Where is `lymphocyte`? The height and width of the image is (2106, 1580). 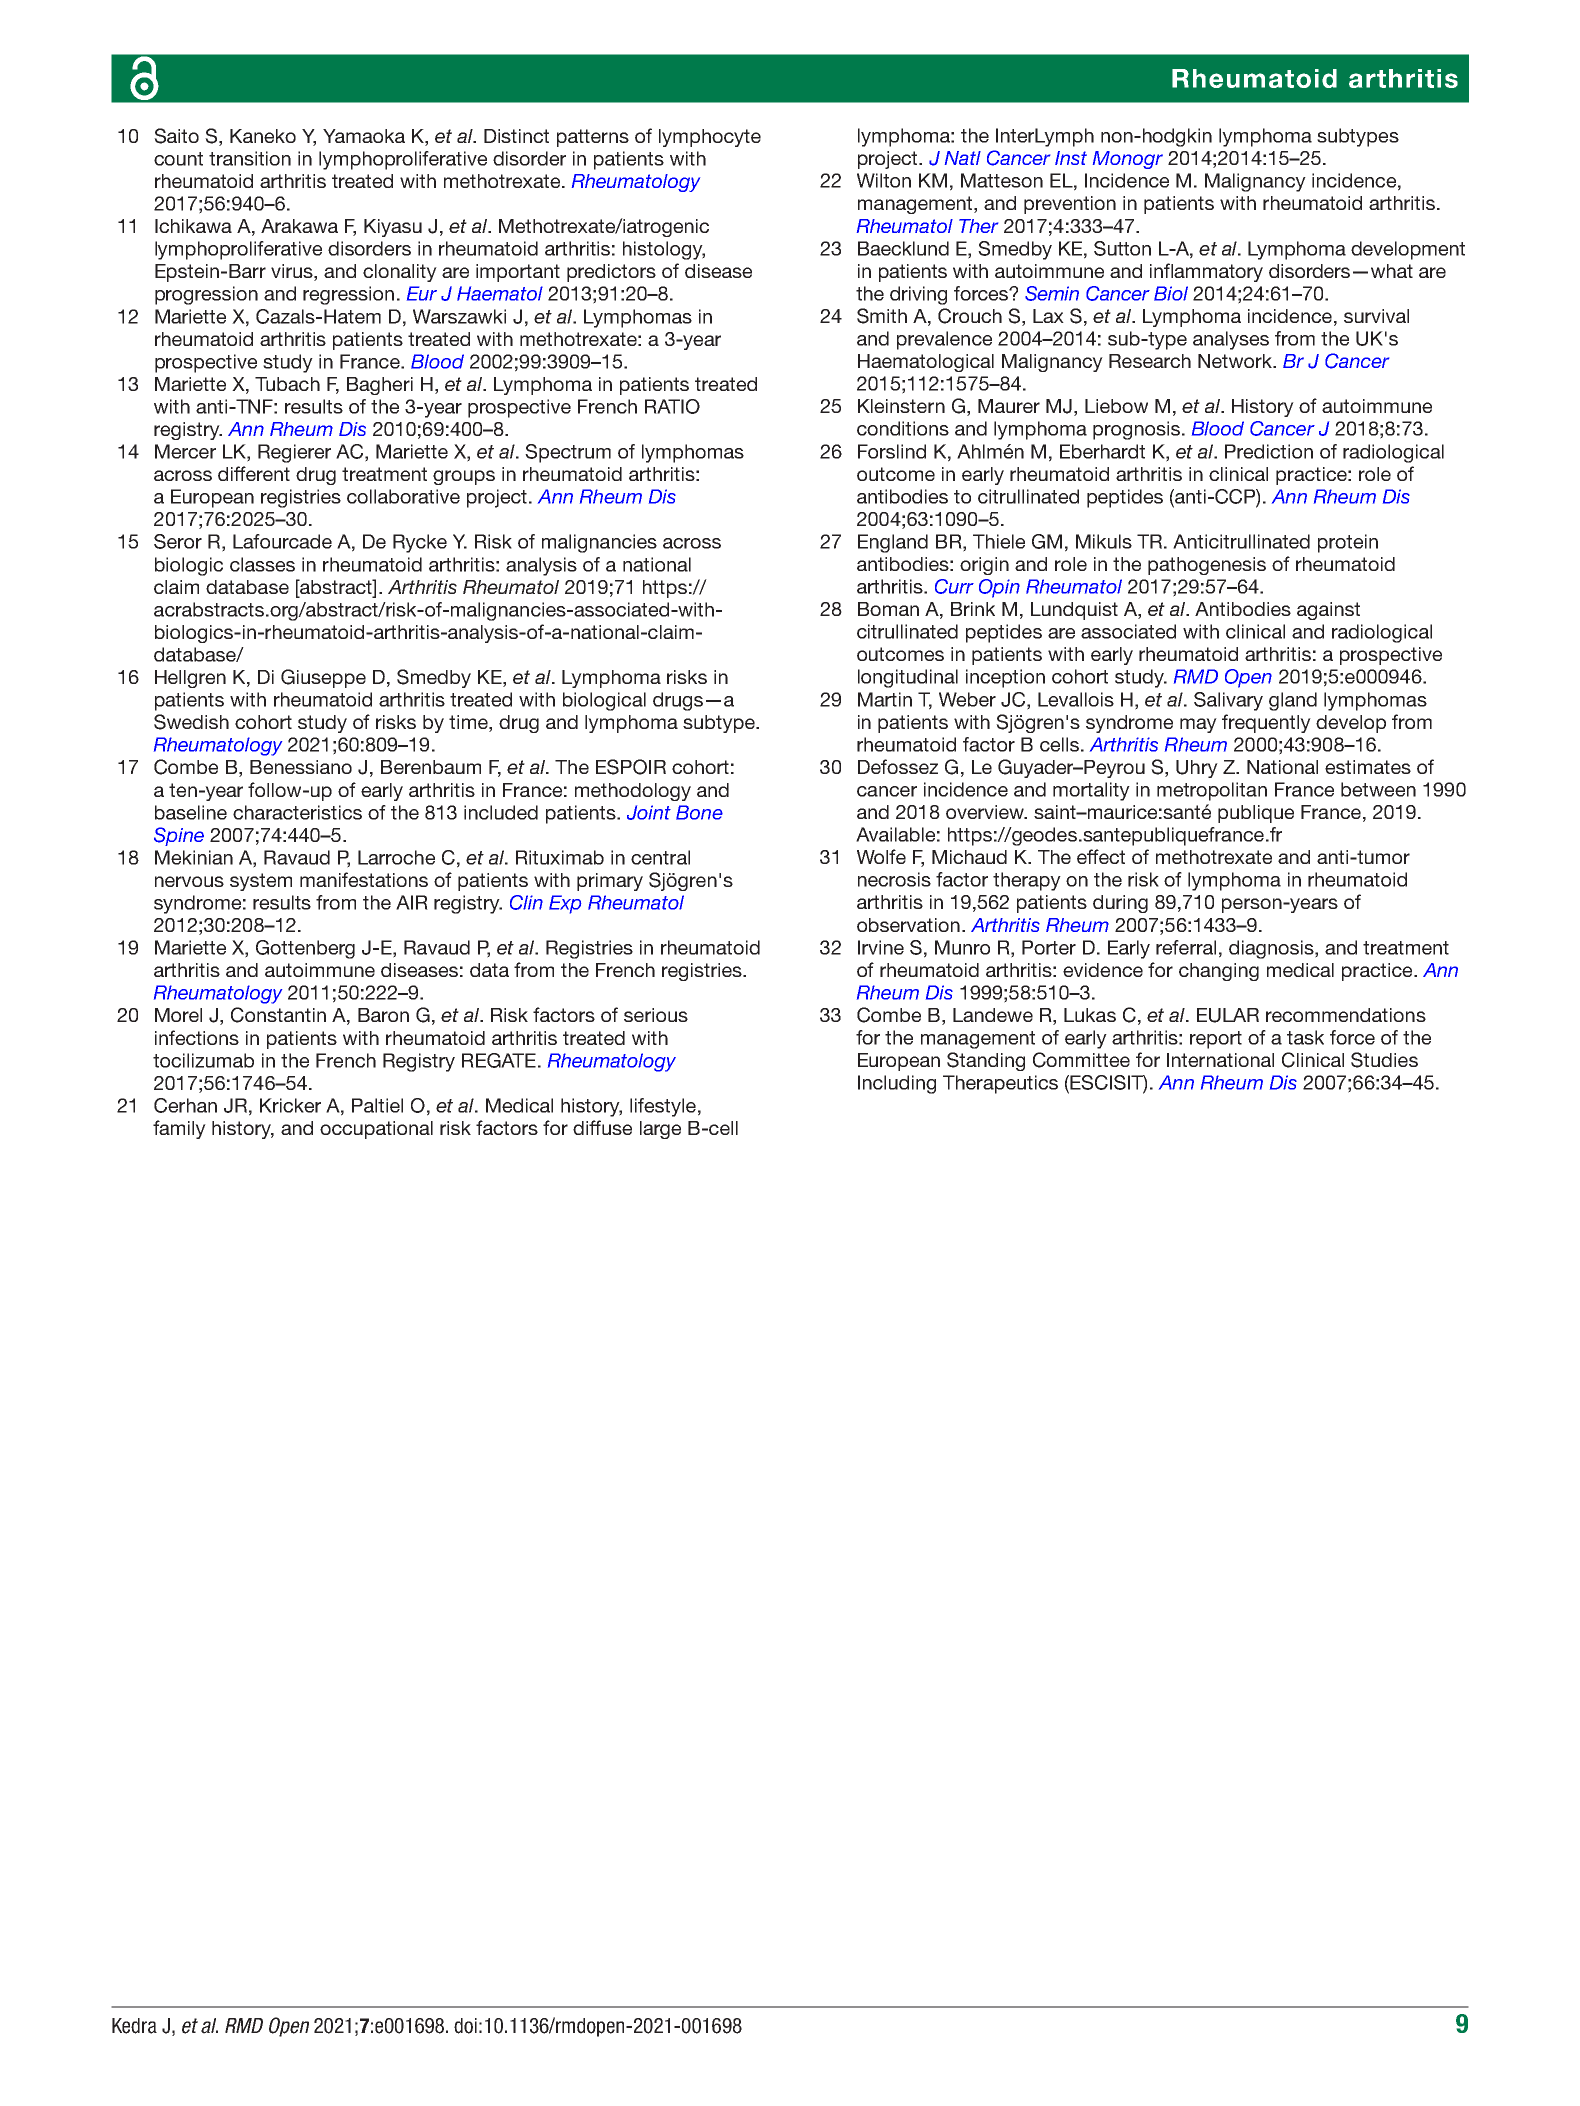
lymphocyte is located at coordinates (710, 138).
